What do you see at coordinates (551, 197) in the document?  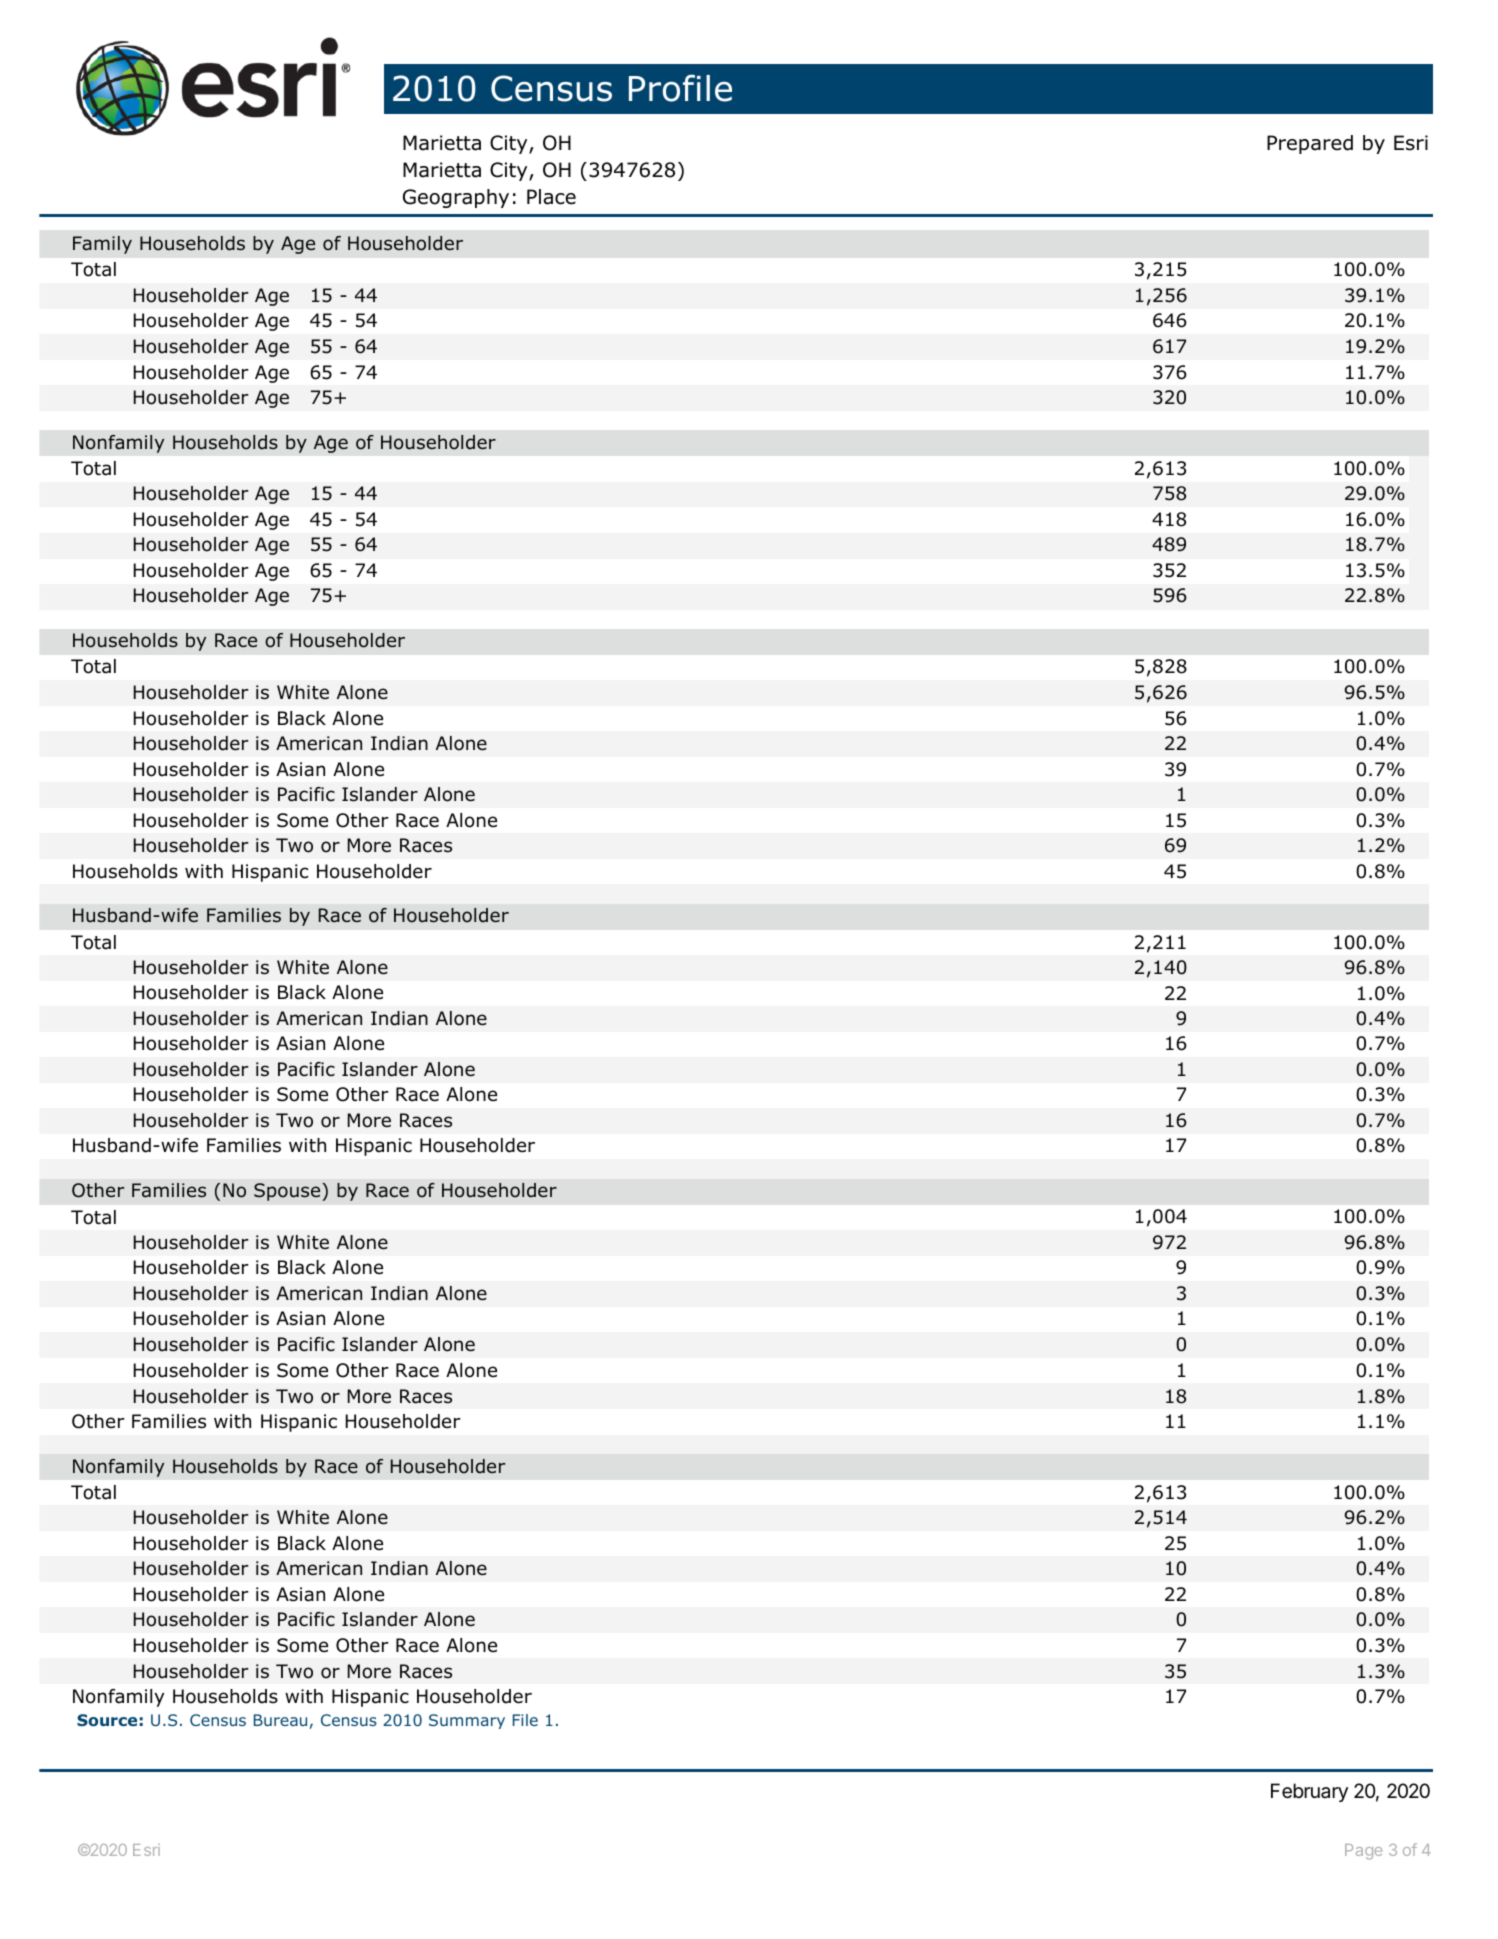 I see `Place` at bounding box center [551, 197].
